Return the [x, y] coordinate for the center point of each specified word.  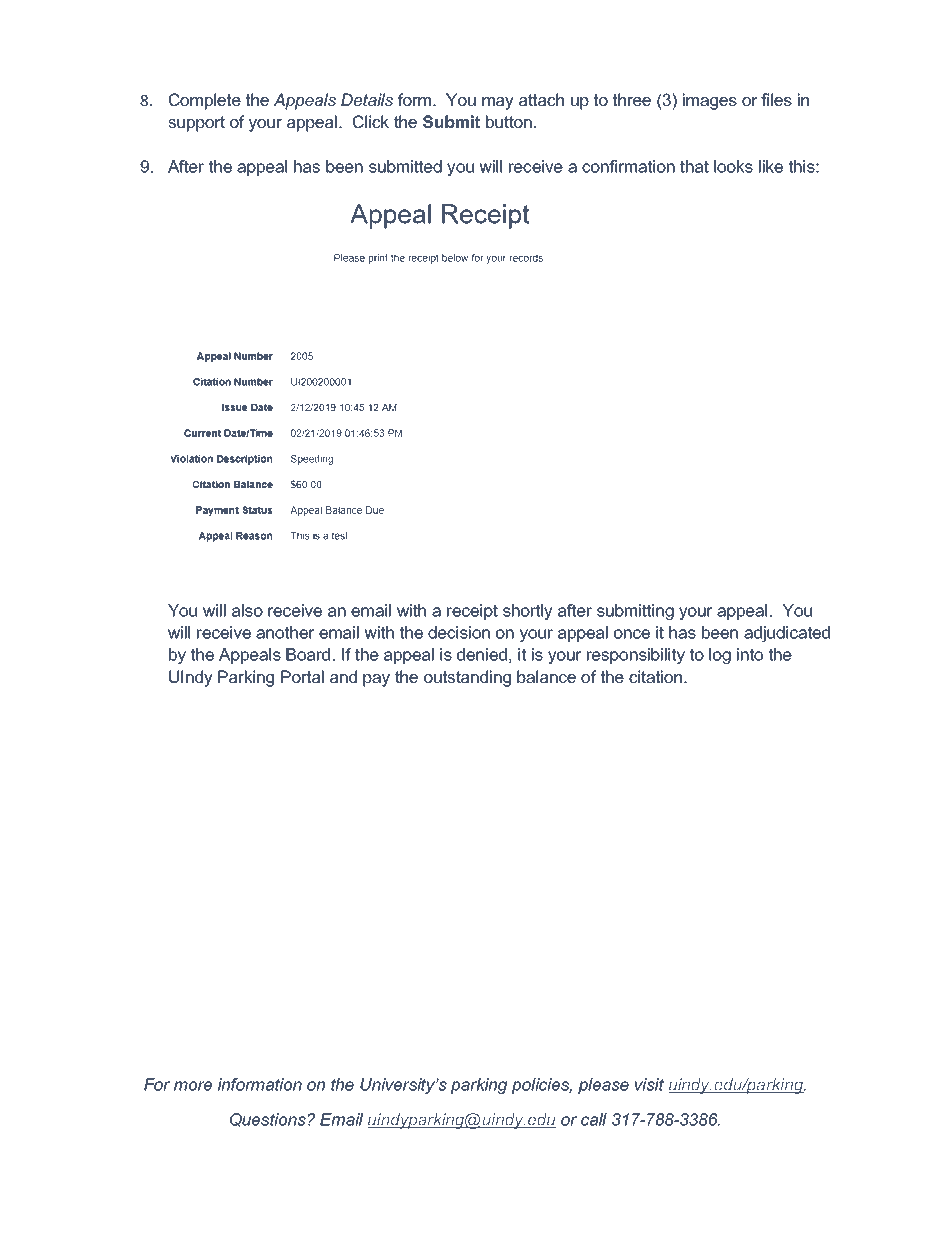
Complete [205, 101]
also [247, 610]
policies [542, 1086]
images [710, 101]
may [498, 103]
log [720, 656]
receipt [472, 612]
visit [649, 1084]
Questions [269, 1120]
